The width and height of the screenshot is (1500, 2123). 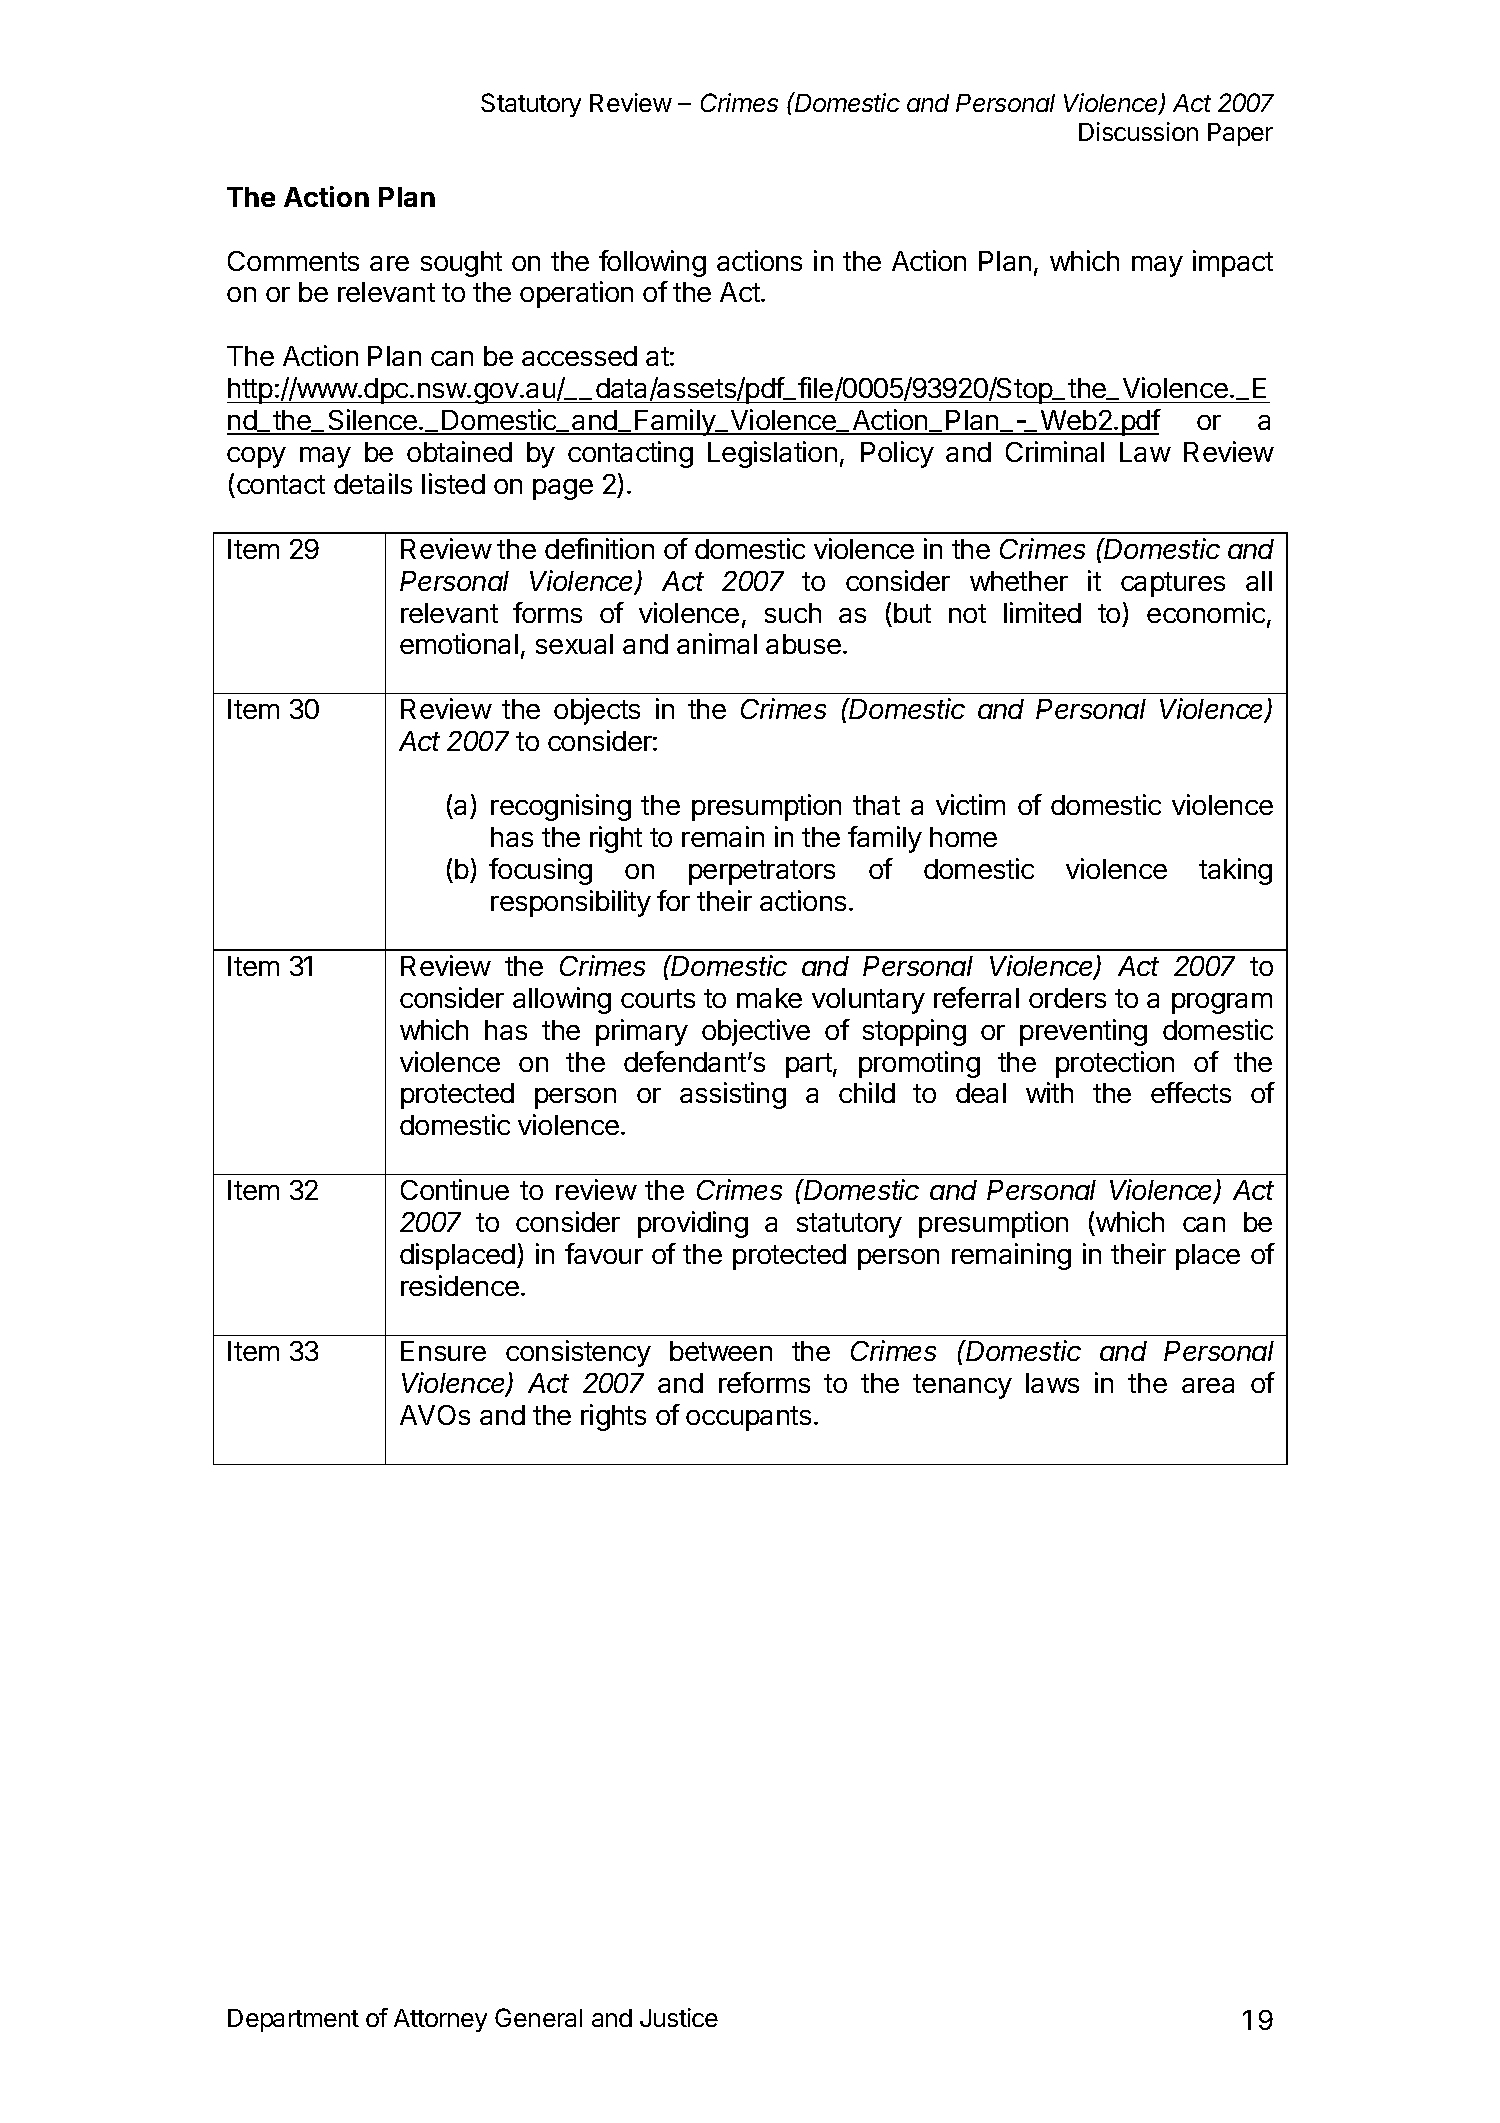 I want to click on captures, so click(x=1173, y=584).
